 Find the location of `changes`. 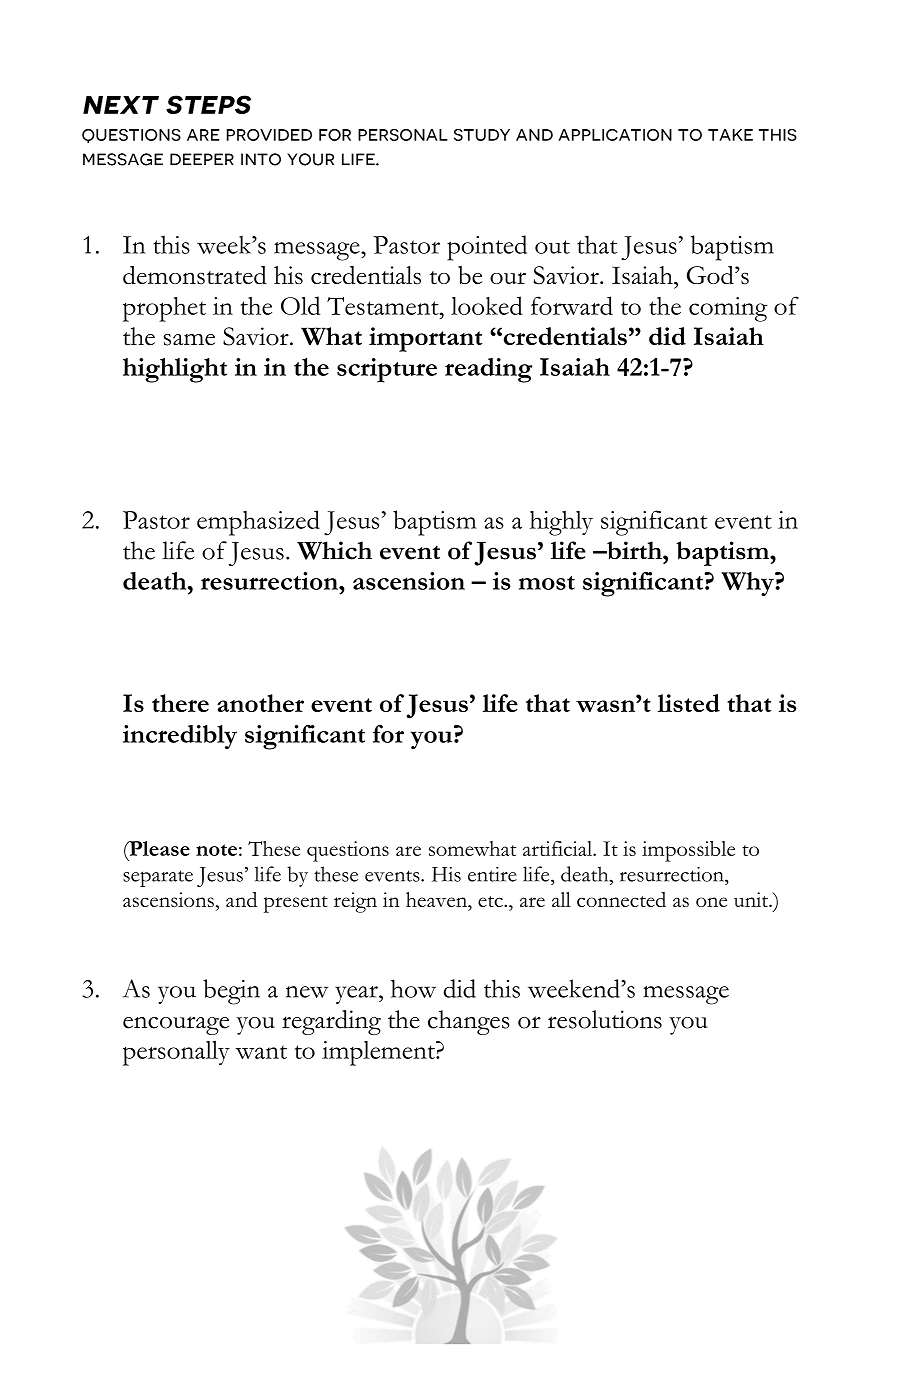

changes is located at coordinates (469, 1022).
